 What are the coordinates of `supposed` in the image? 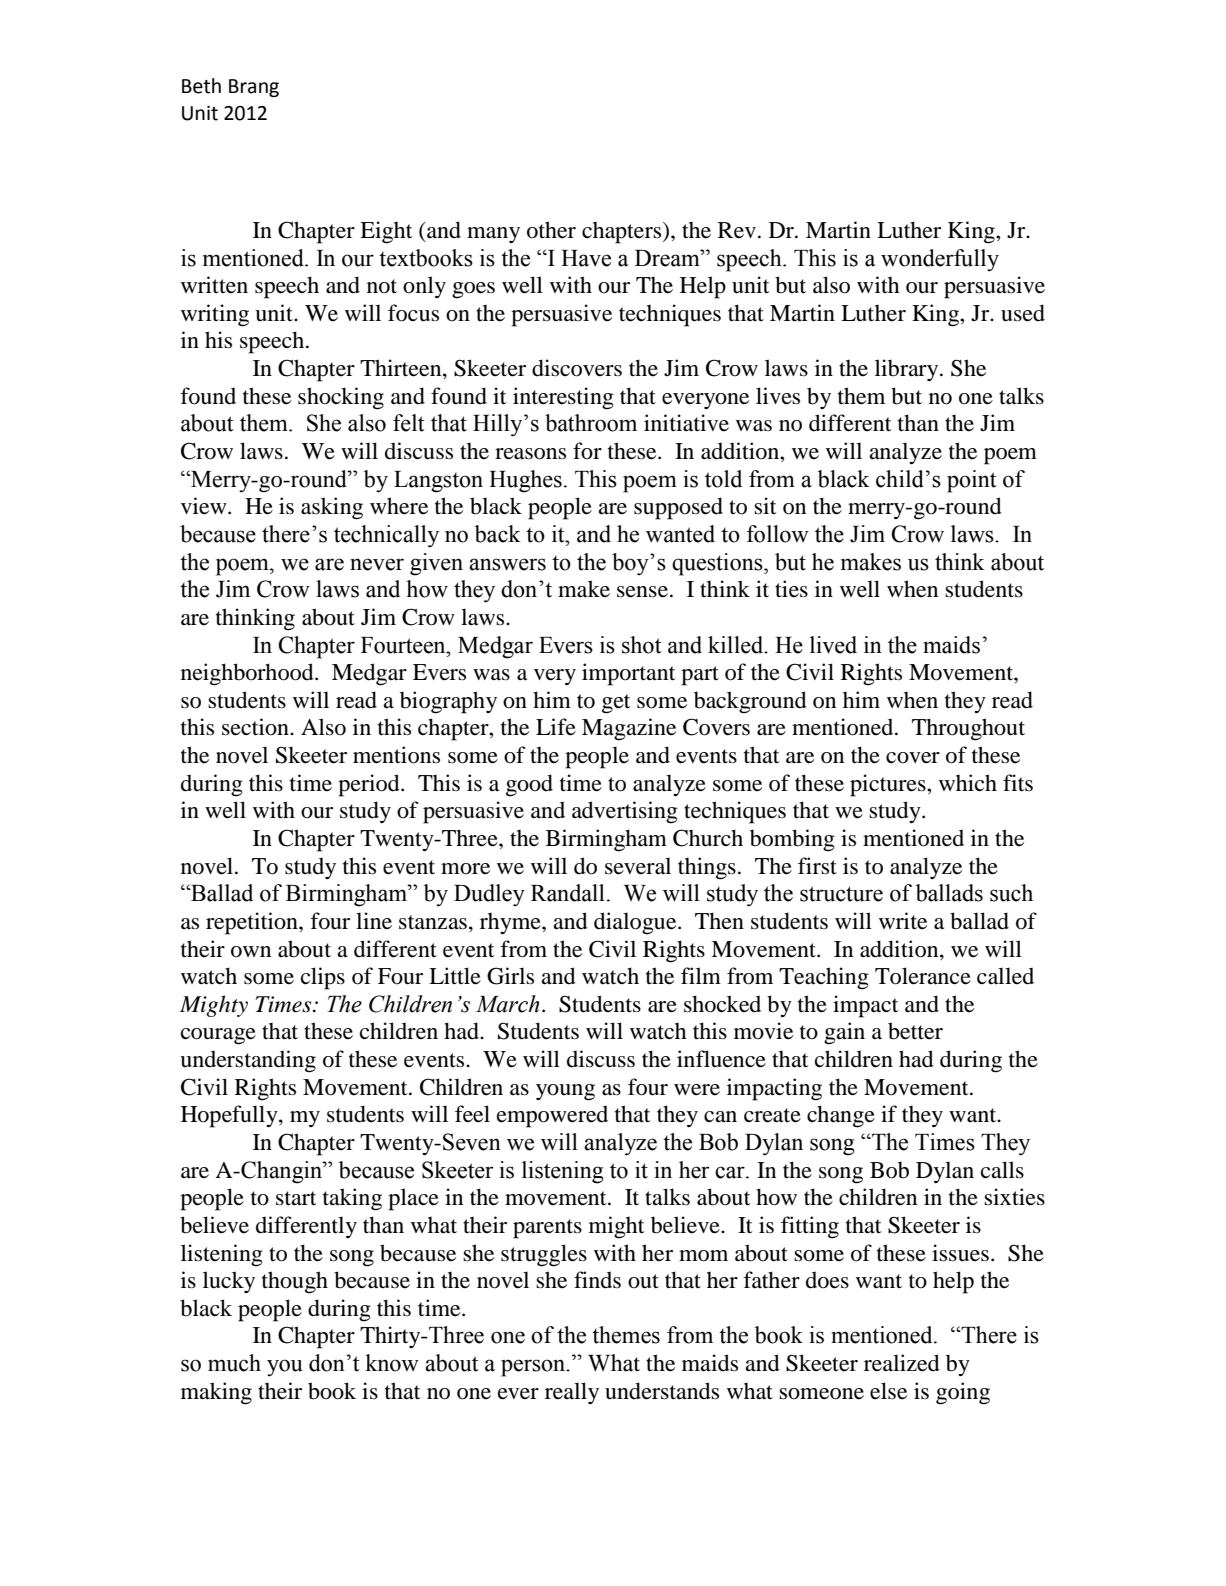 It's located at (678, 508).
